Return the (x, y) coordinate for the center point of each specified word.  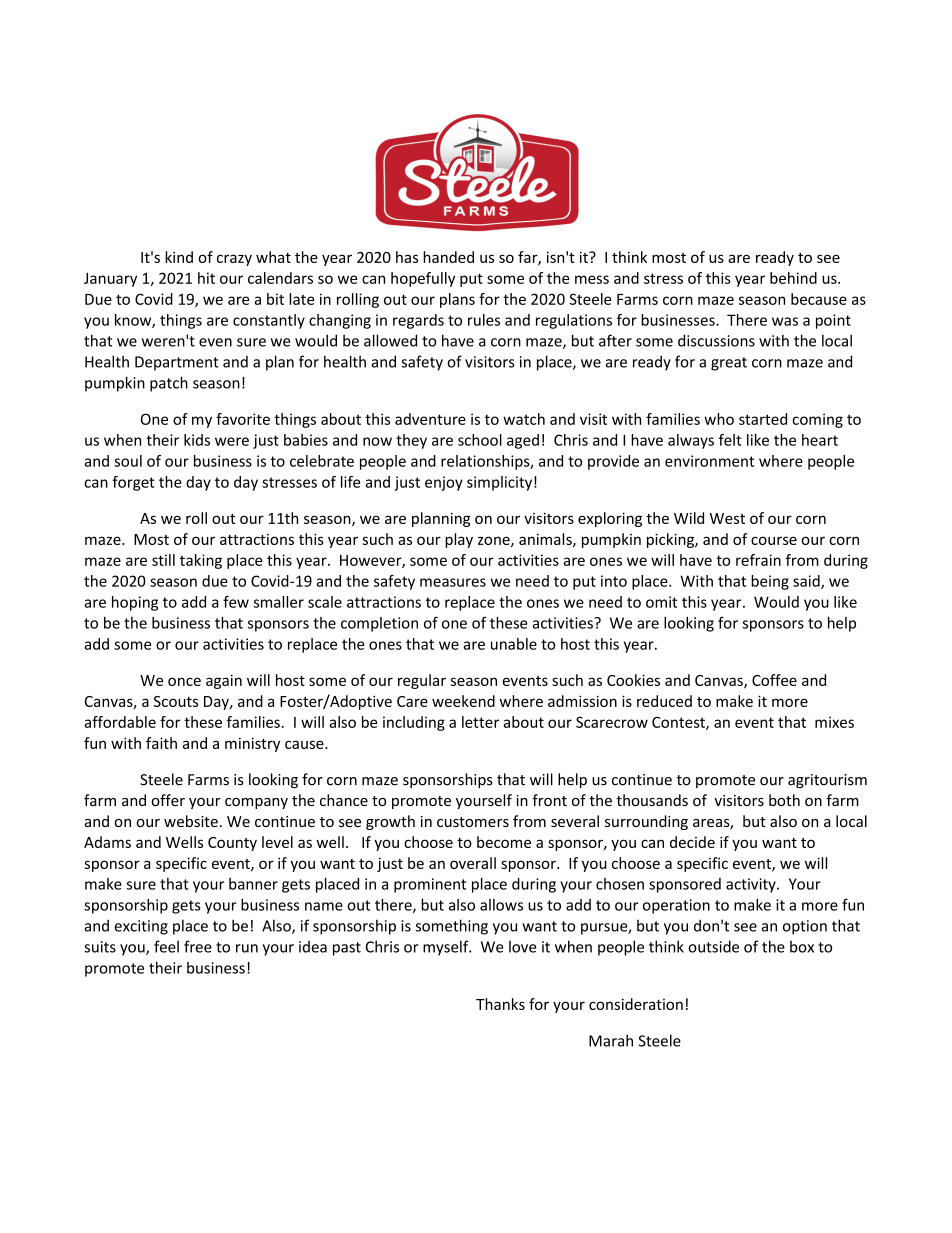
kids (197, 440)
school (480, 440)
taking (201, 561)
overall (473, 863)
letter (480, 722)
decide (692, 842)
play (459, 540)
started (763, 419)
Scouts (176, 701)
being (770, 582)
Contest (679, 723)
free (198, 946)
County (232, 844)
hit (206, 278)
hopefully (423, 279)
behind (793, 278)
